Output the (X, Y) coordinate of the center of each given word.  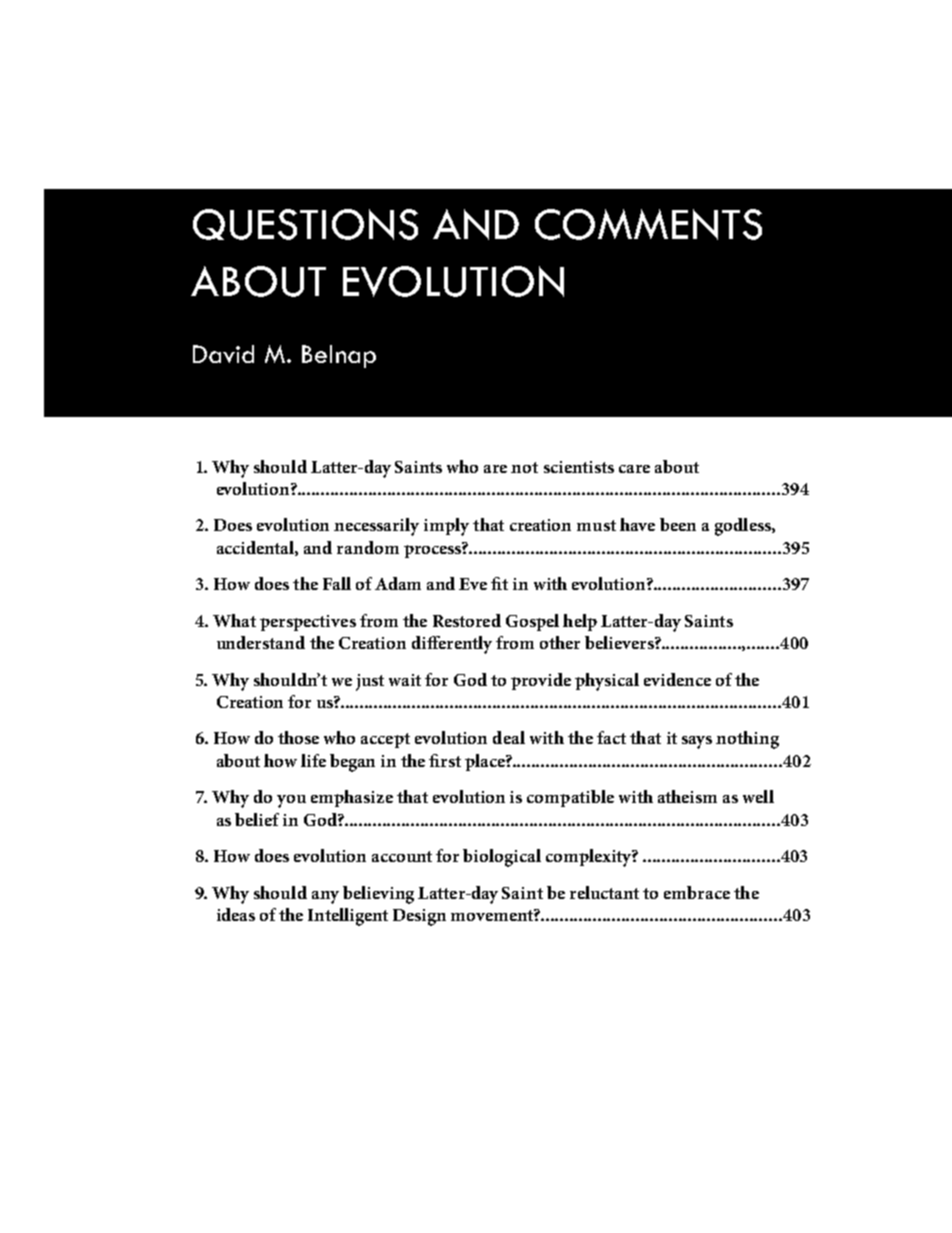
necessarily (376, 527)
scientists (579, 467)
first (445, 760)
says (697, 742)
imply (446, 527)
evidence (677, 679)
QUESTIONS (305, 224)
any (325, 897)
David (223, 354)
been (678, 524)
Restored (467, 620)
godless (744, 527)
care (634, 469)
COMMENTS (648, 224)
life (313, 760)
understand (261, 642)
